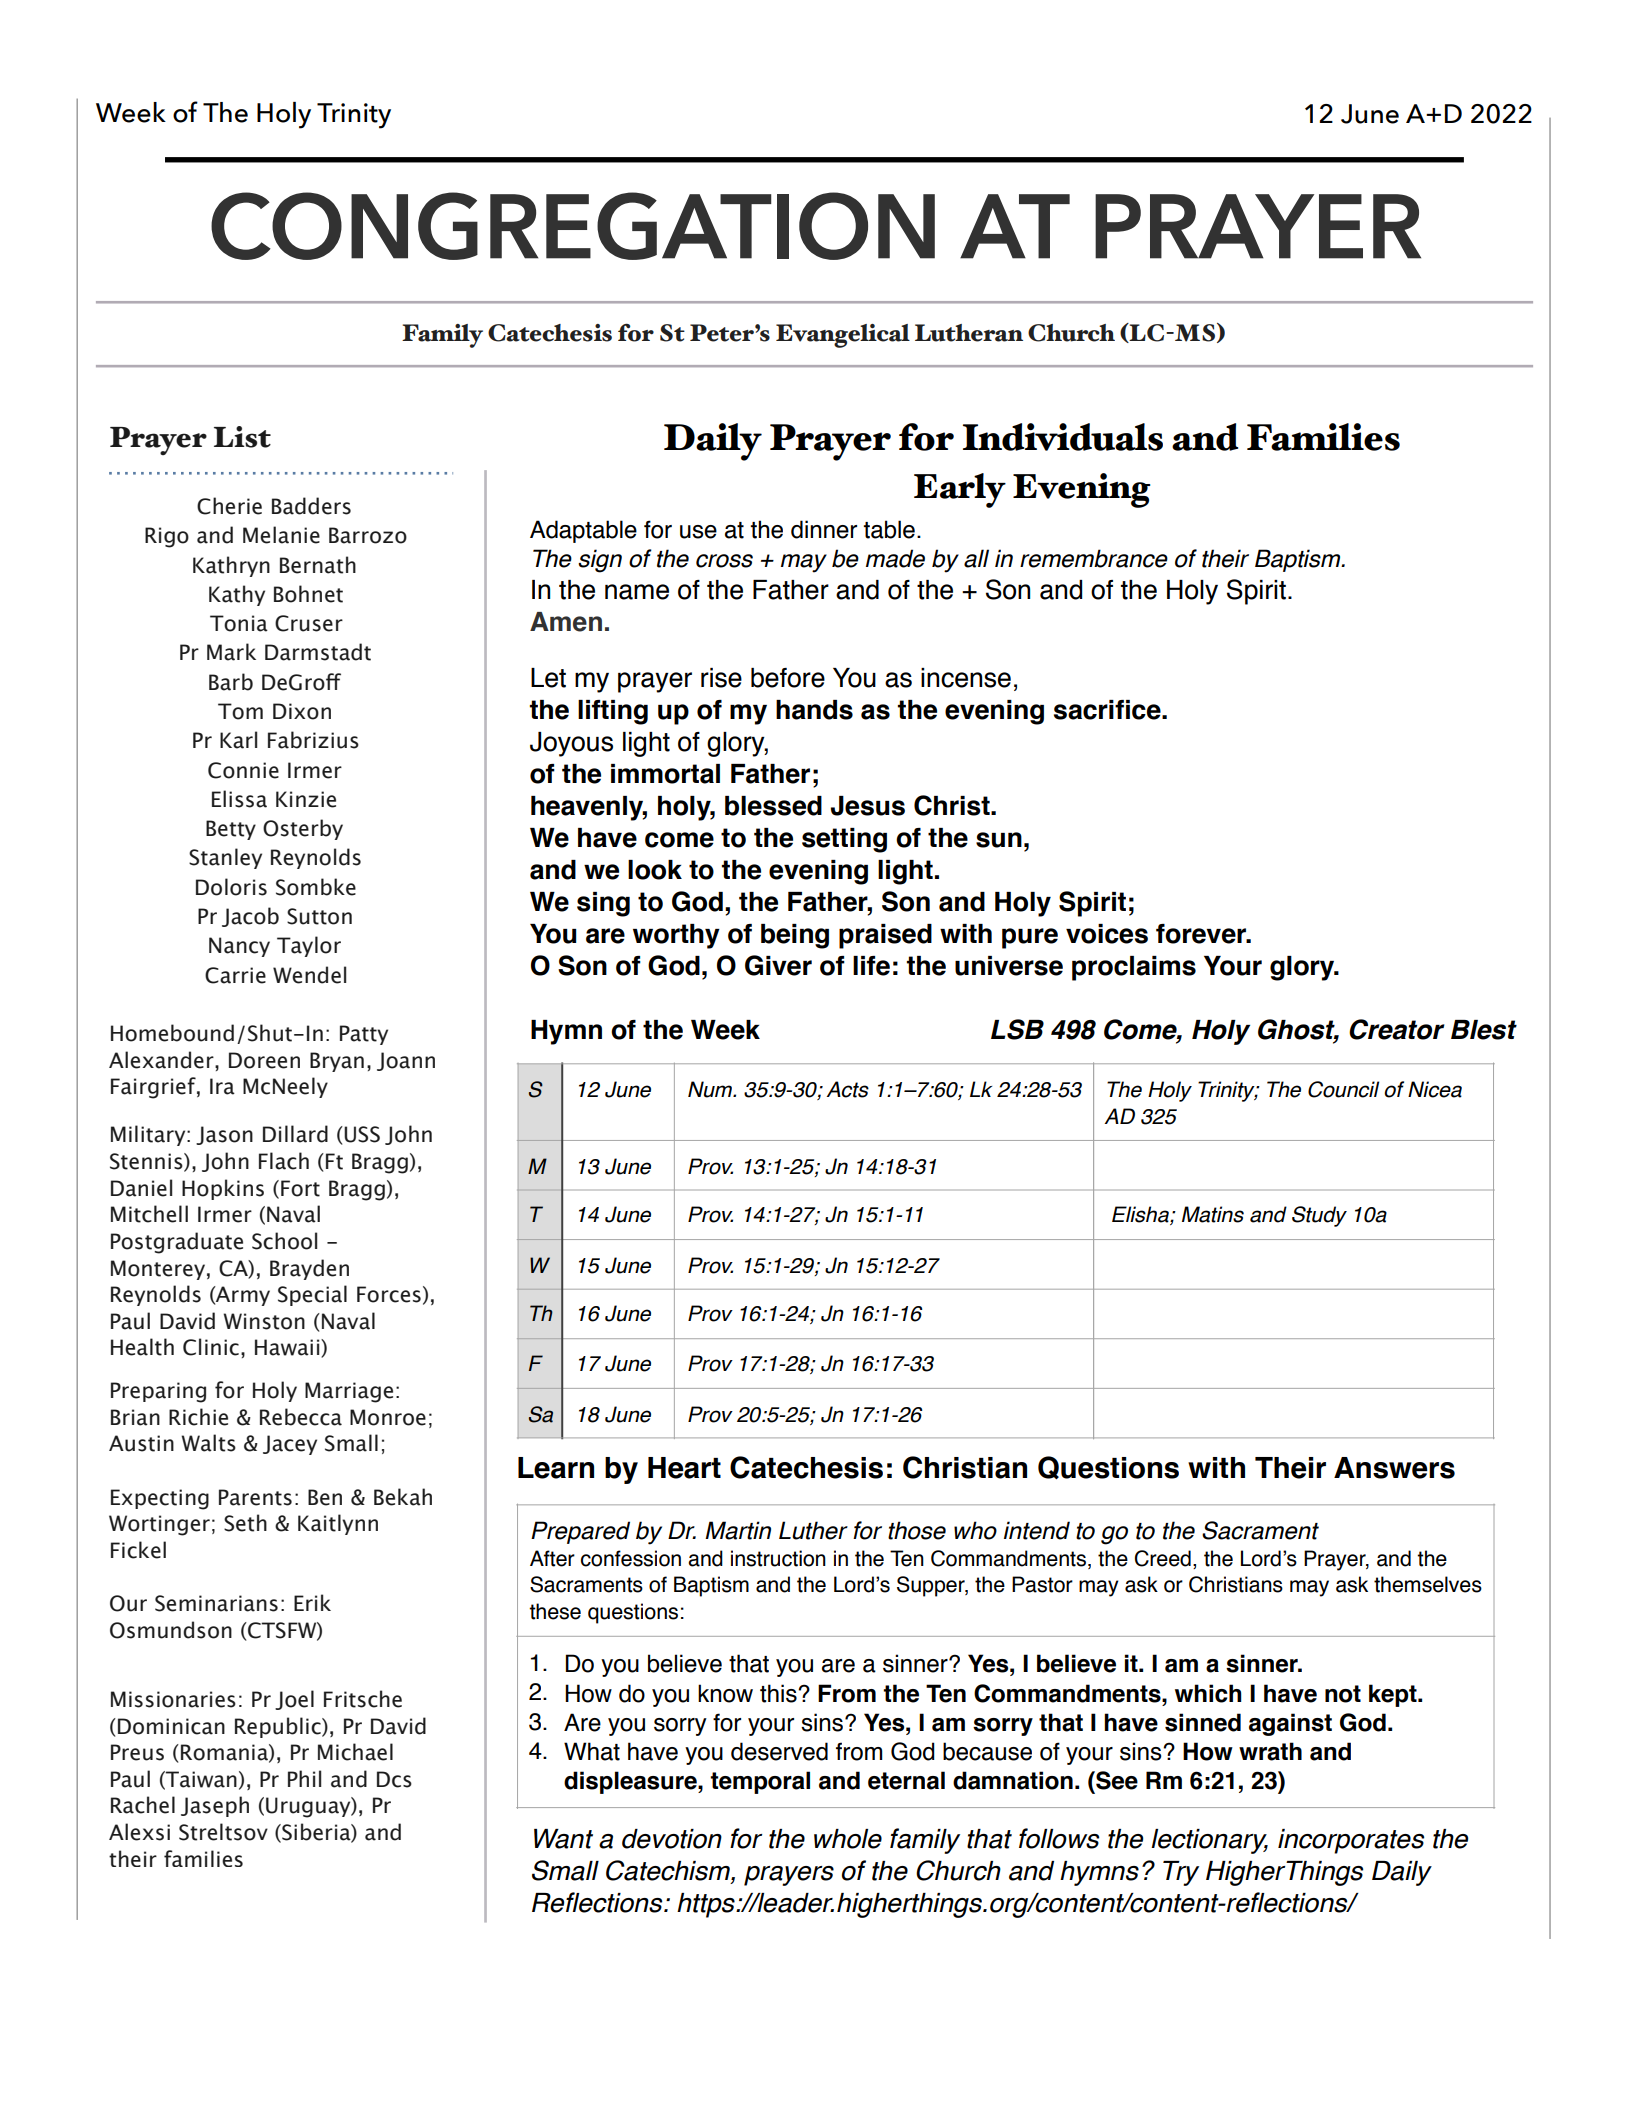 This screenshot has width=1629, height=2109. Describe the element at coordinates (1351, 1841) in the screenshot. I see `incorporates` at that location.
